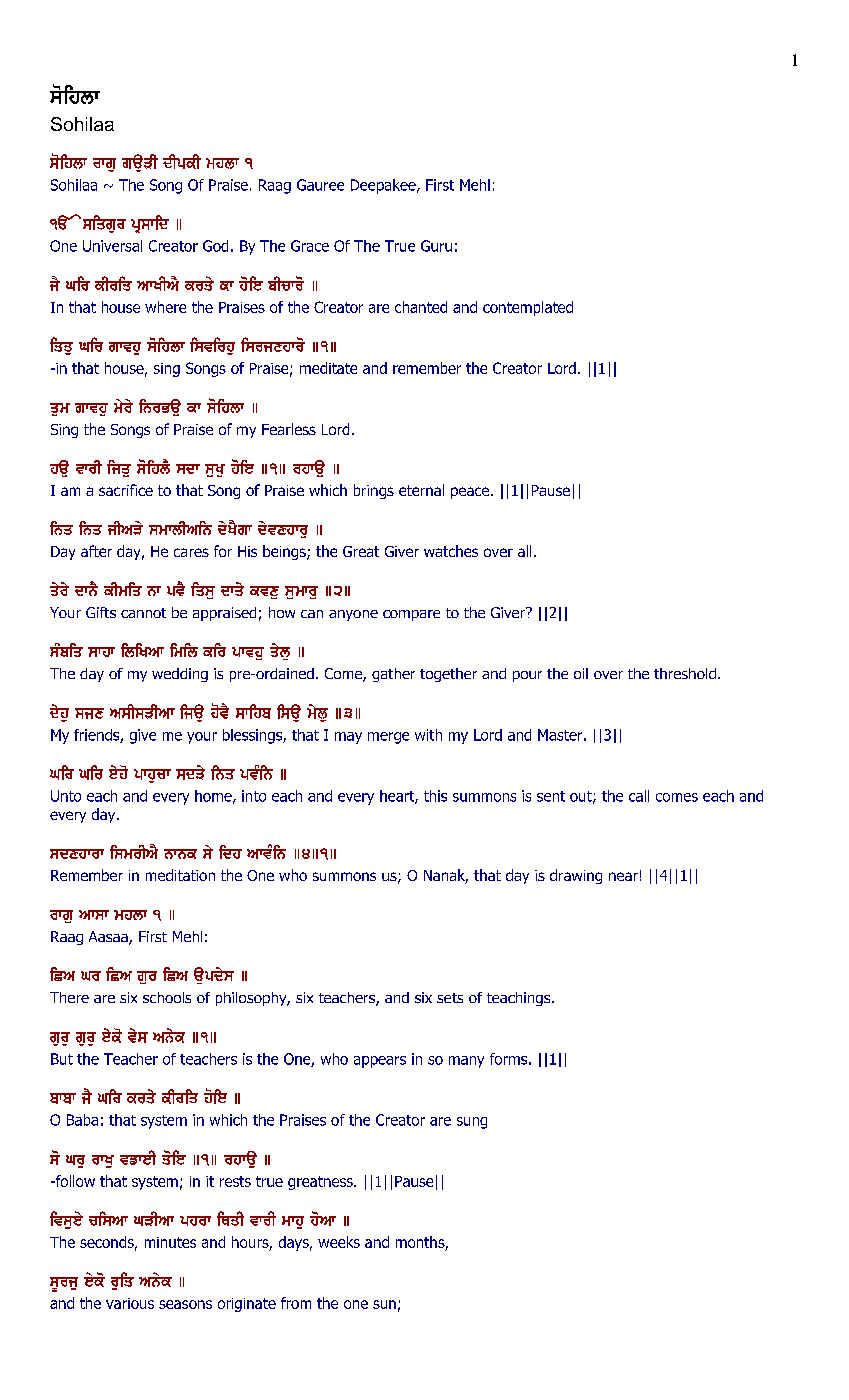 The height and width of the document is (1400, 849). Describe the element at coordinates (528, 308) in the document. I see `contemplated` at that location.
